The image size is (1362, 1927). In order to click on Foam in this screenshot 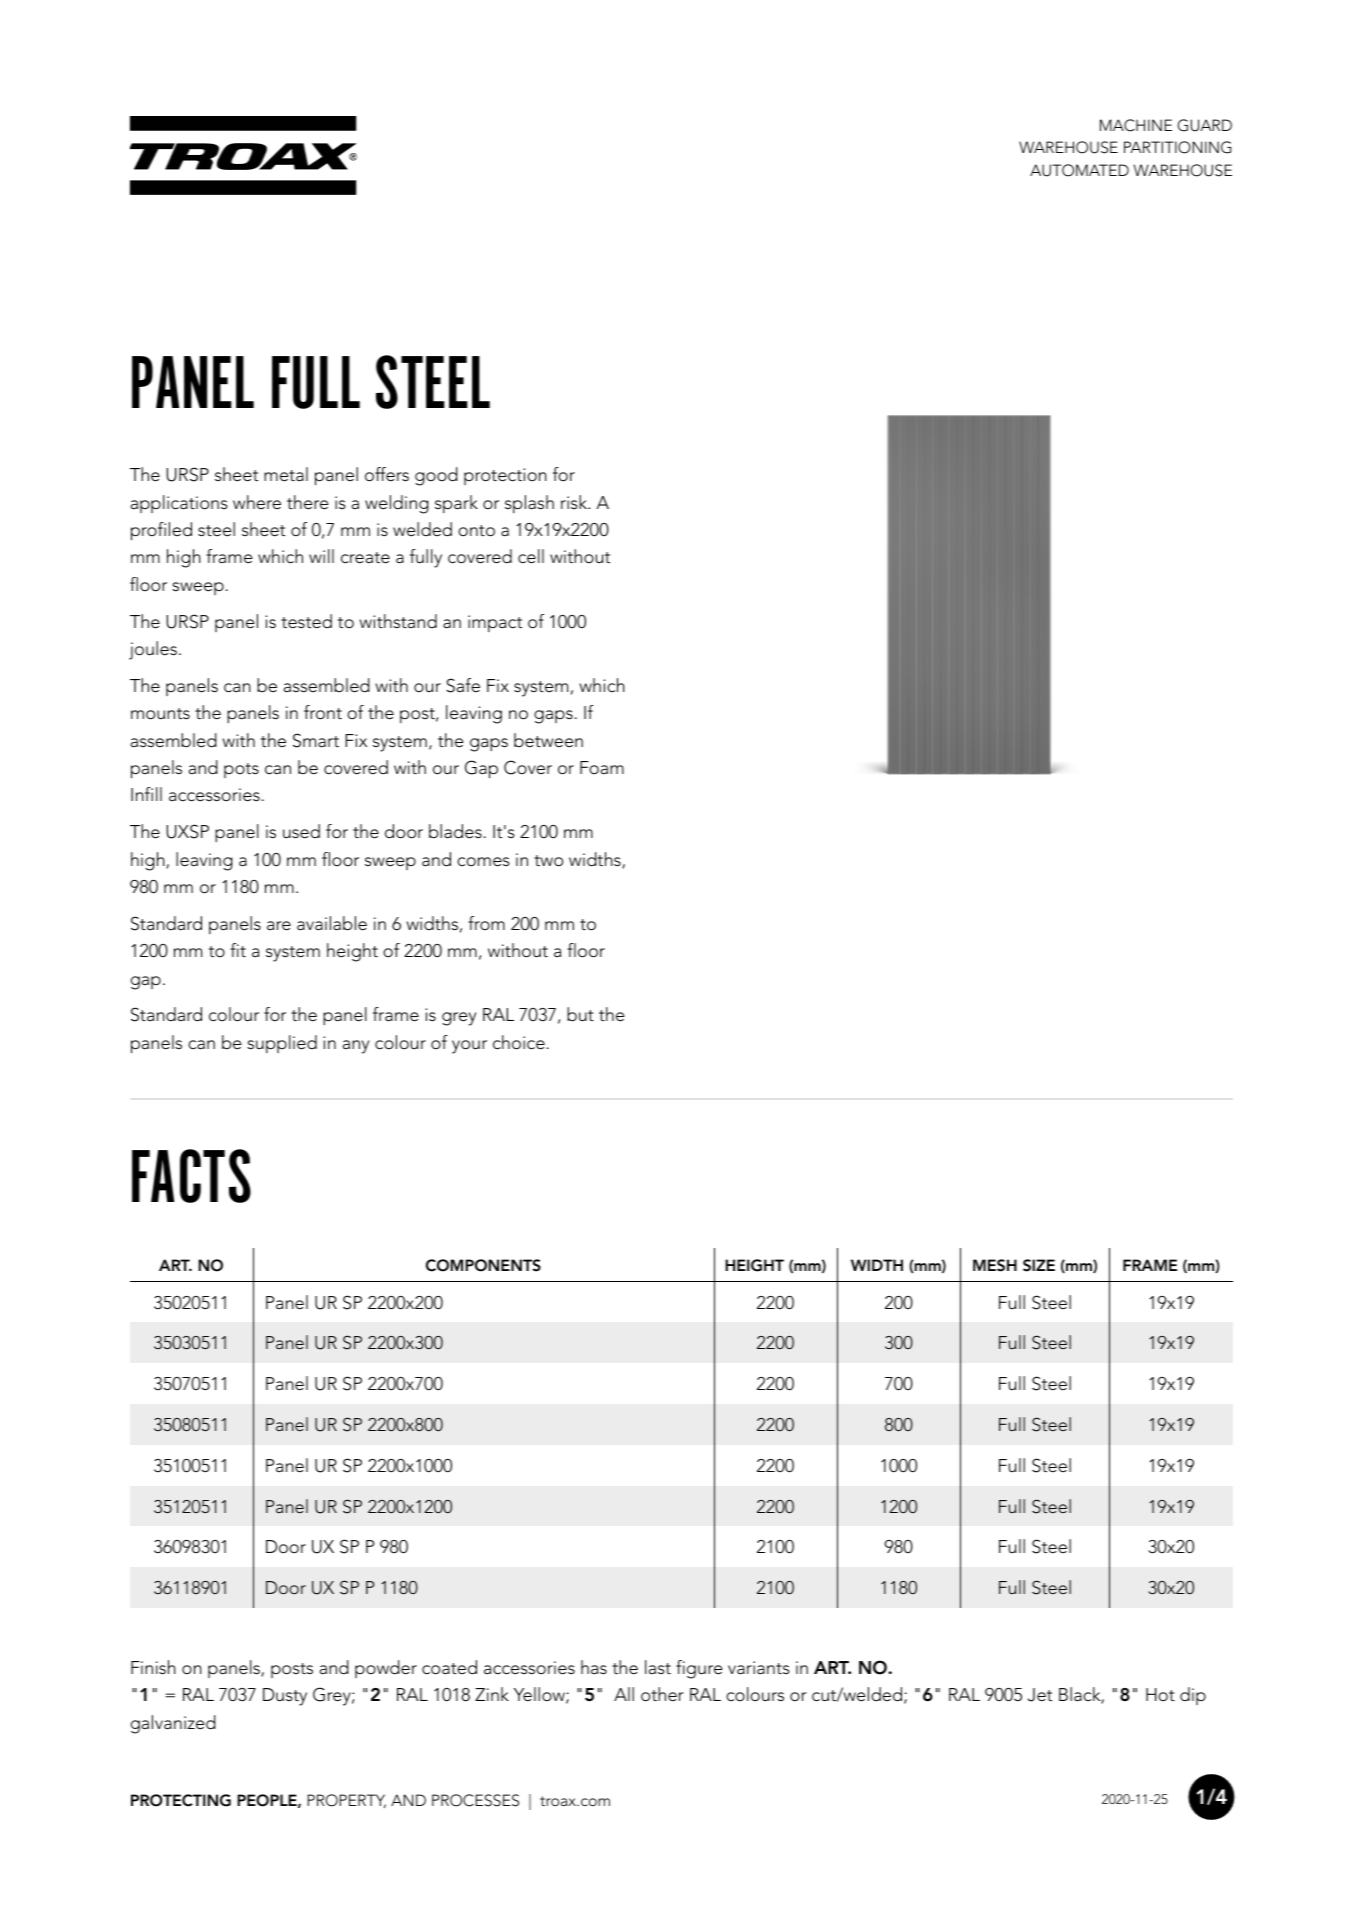, I will do `click(602, 767)`.
